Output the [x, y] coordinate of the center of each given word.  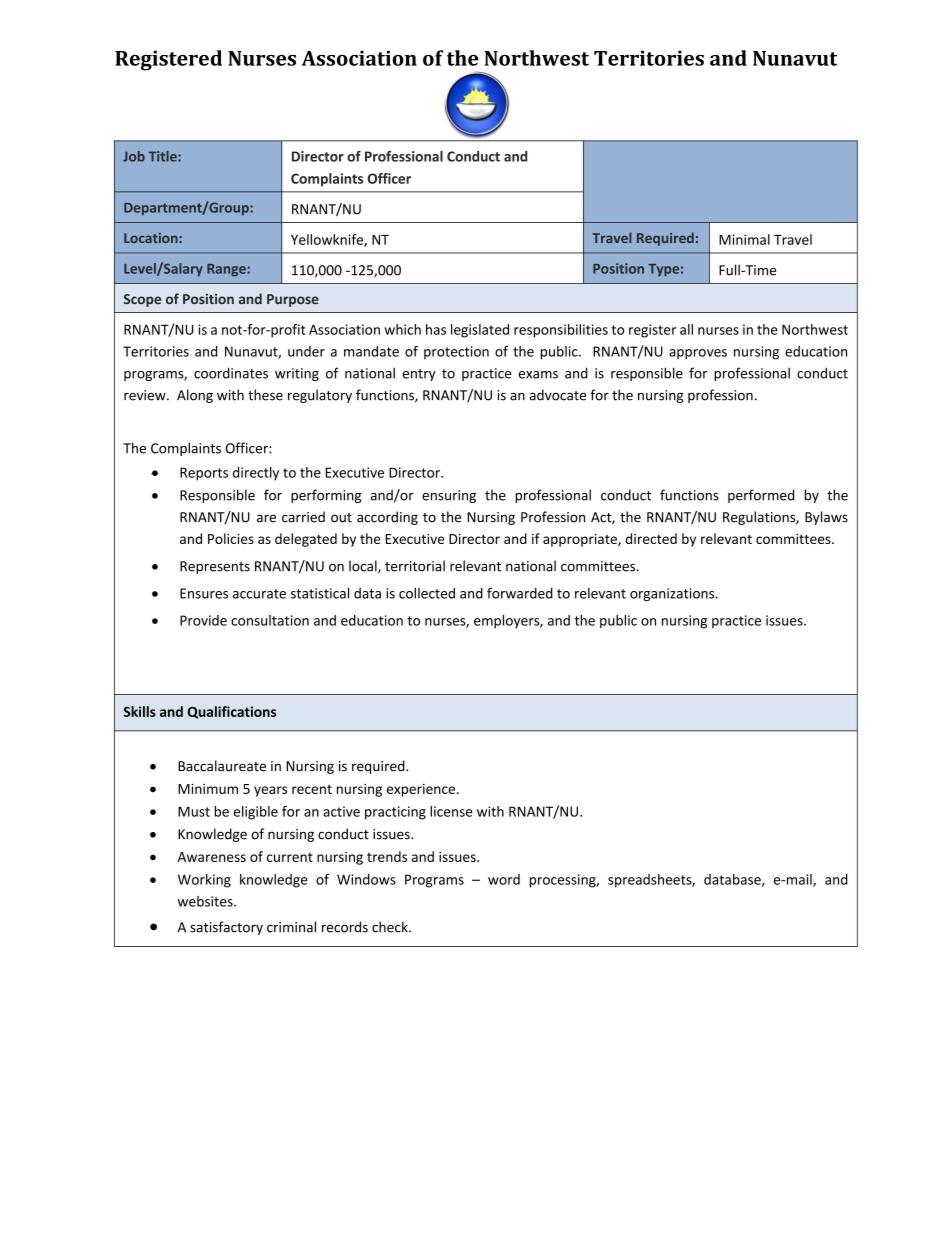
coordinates [231, 373]
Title [164, 156]
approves [698, 354]
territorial [415, 566]
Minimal [744, 239]
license [451, 811]
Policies [231, 538]
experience [421, 790]
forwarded [520, 593]
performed [761, 496]
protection [456, 352]
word [504, 879]
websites [206, 901]
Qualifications [232, 712]
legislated [480, 331]
